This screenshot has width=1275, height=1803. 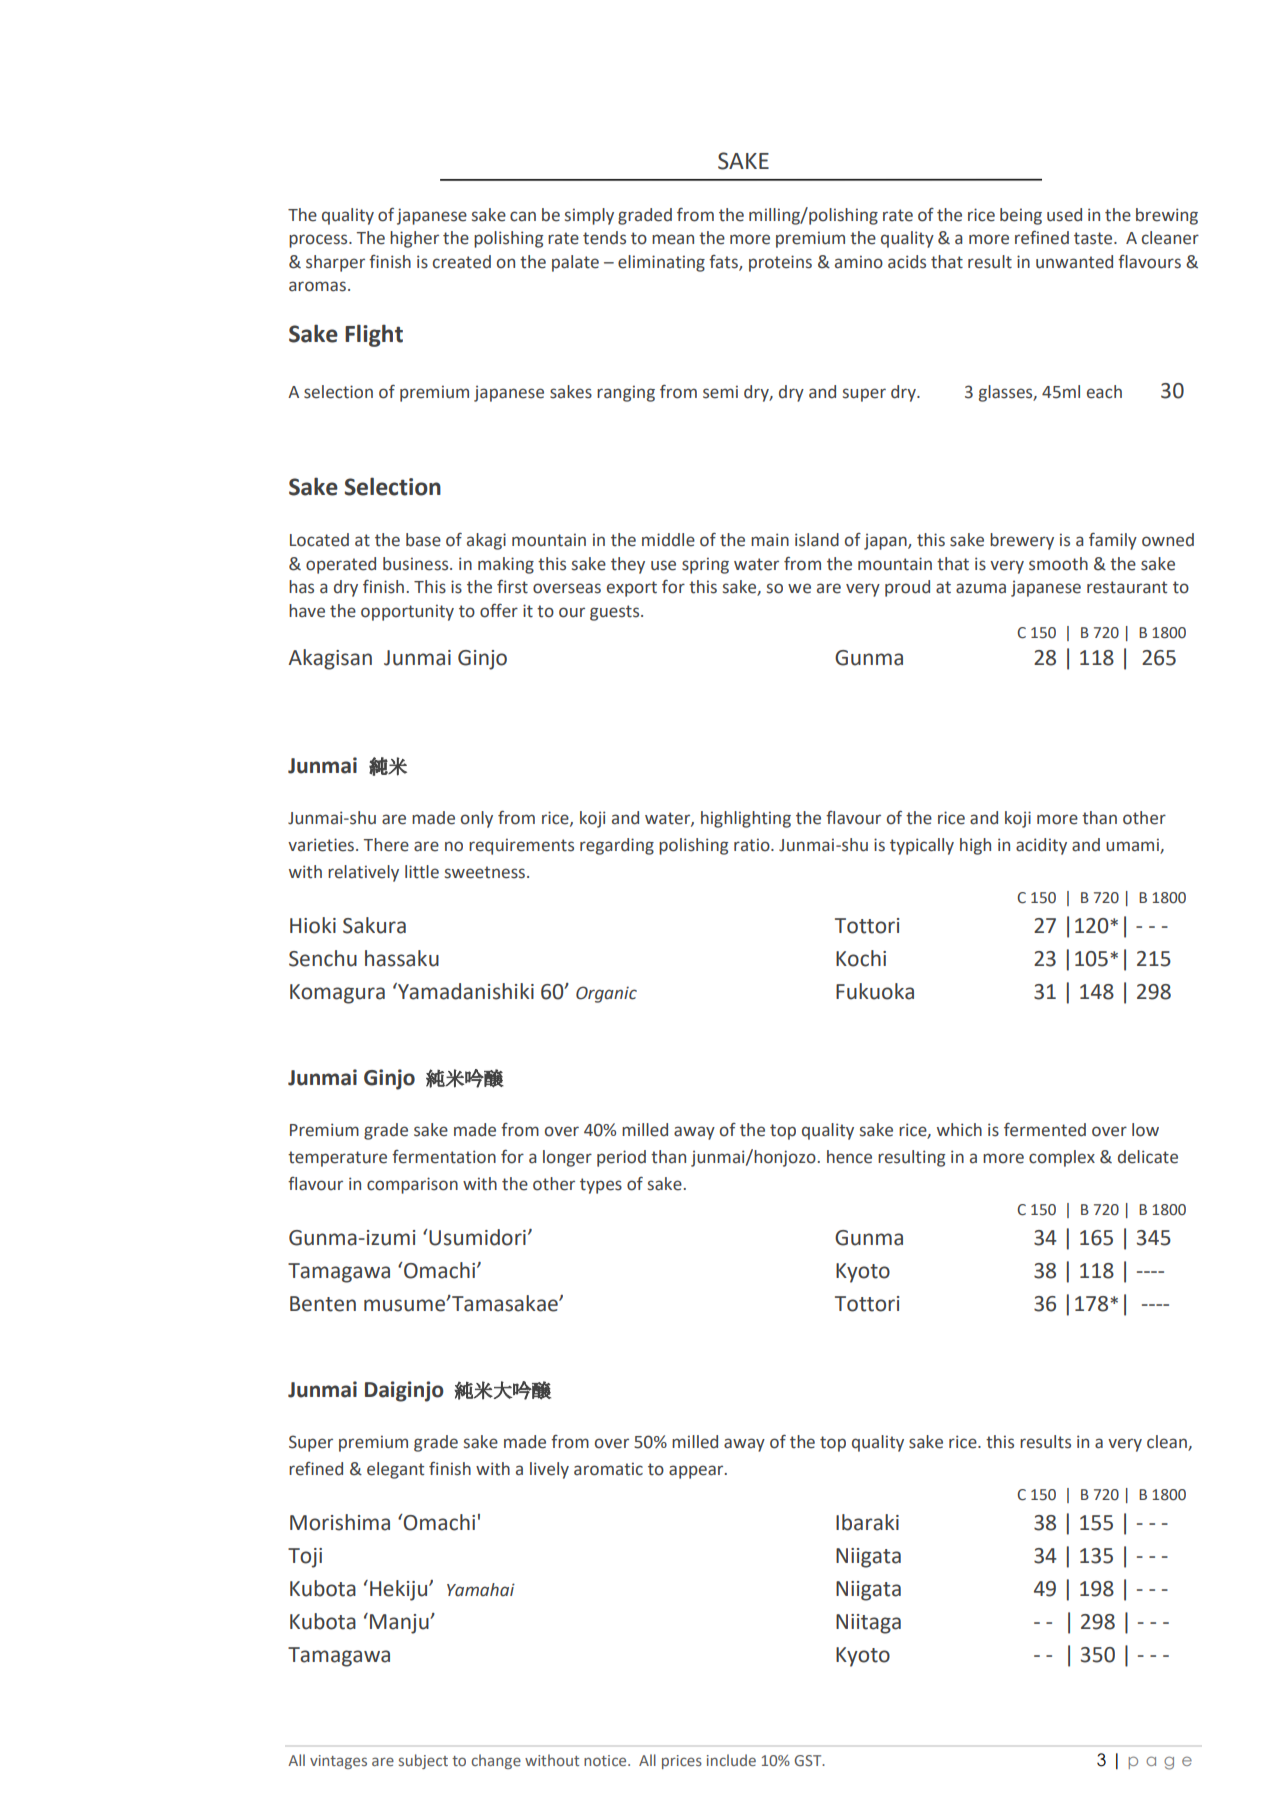 What do you see at coordinates (724, 262) in the screenshot?
I see `fats` at bounding box center [724, 262].
